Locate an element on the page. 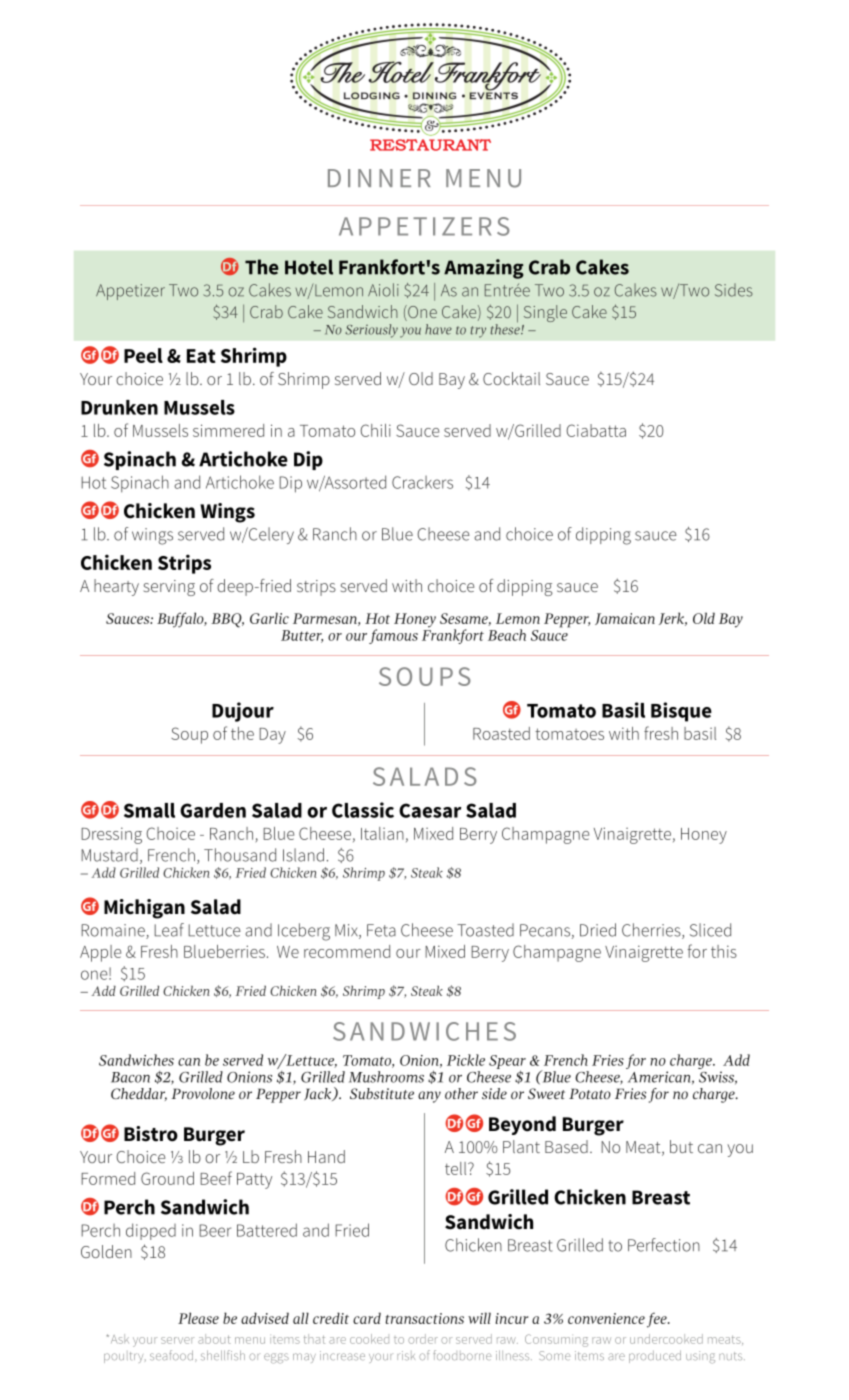 The height and width of the page is (1400, 849). Crackers is located at coordinates (422, 482).
